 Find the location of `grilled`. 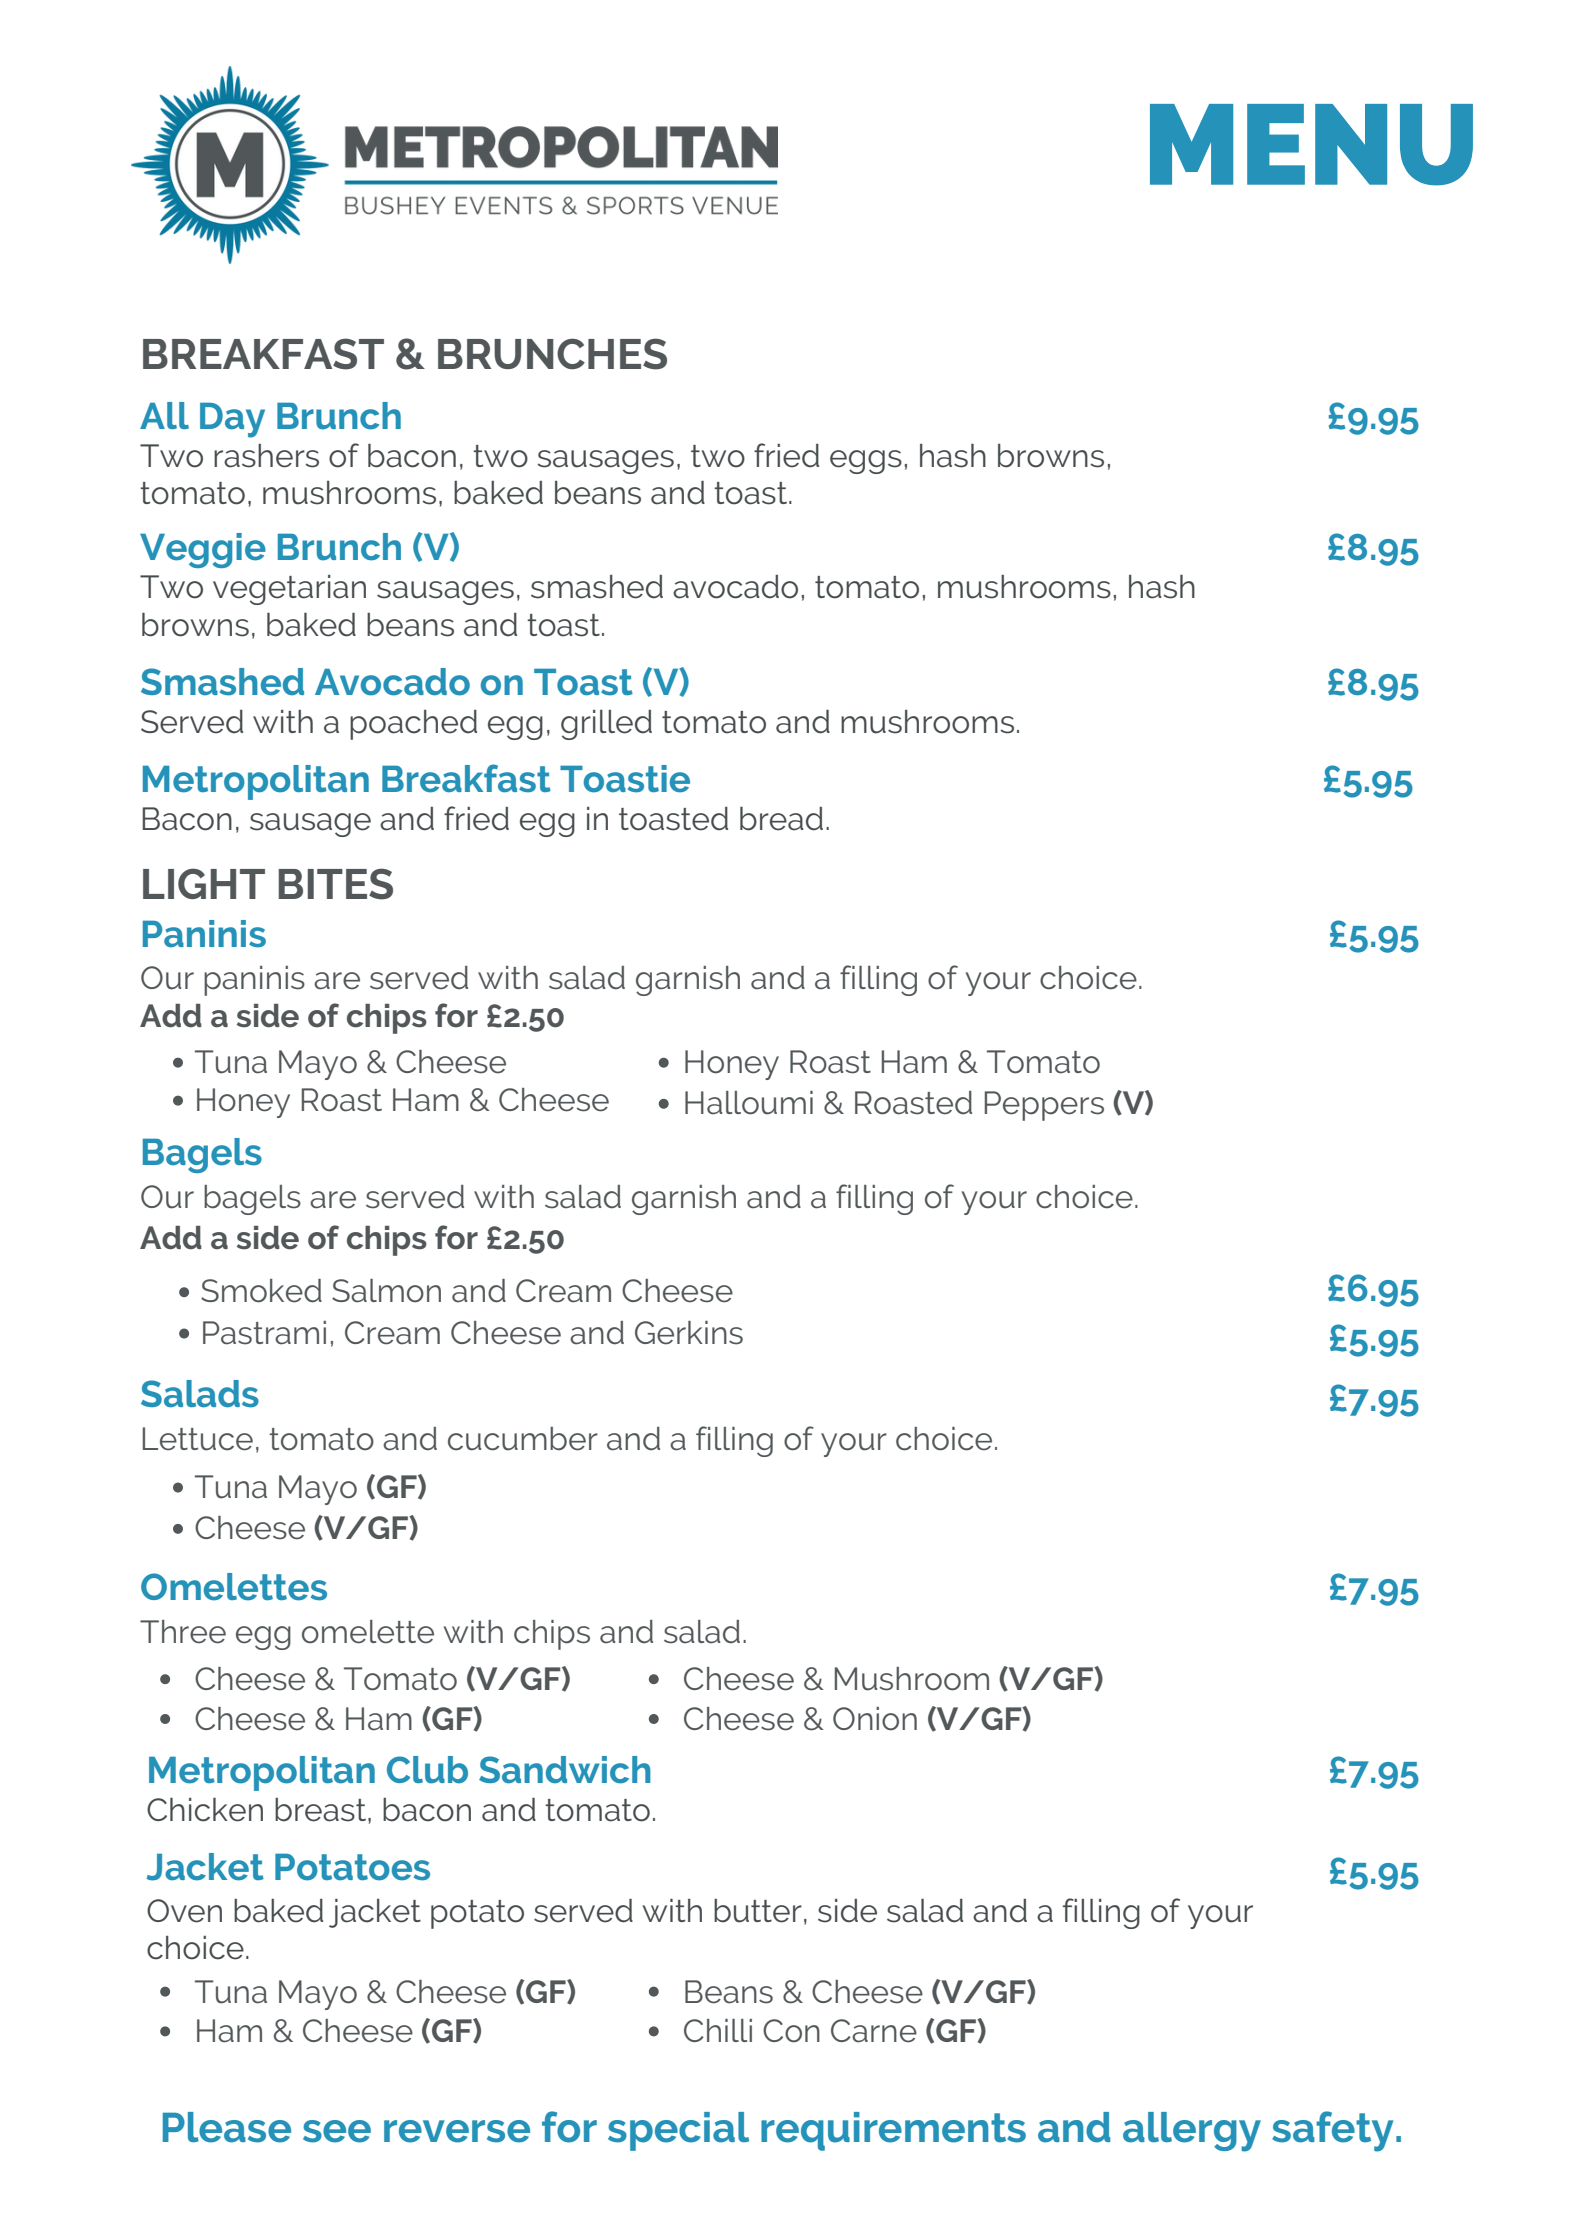

grilled is located at coordinates (606, 725).
